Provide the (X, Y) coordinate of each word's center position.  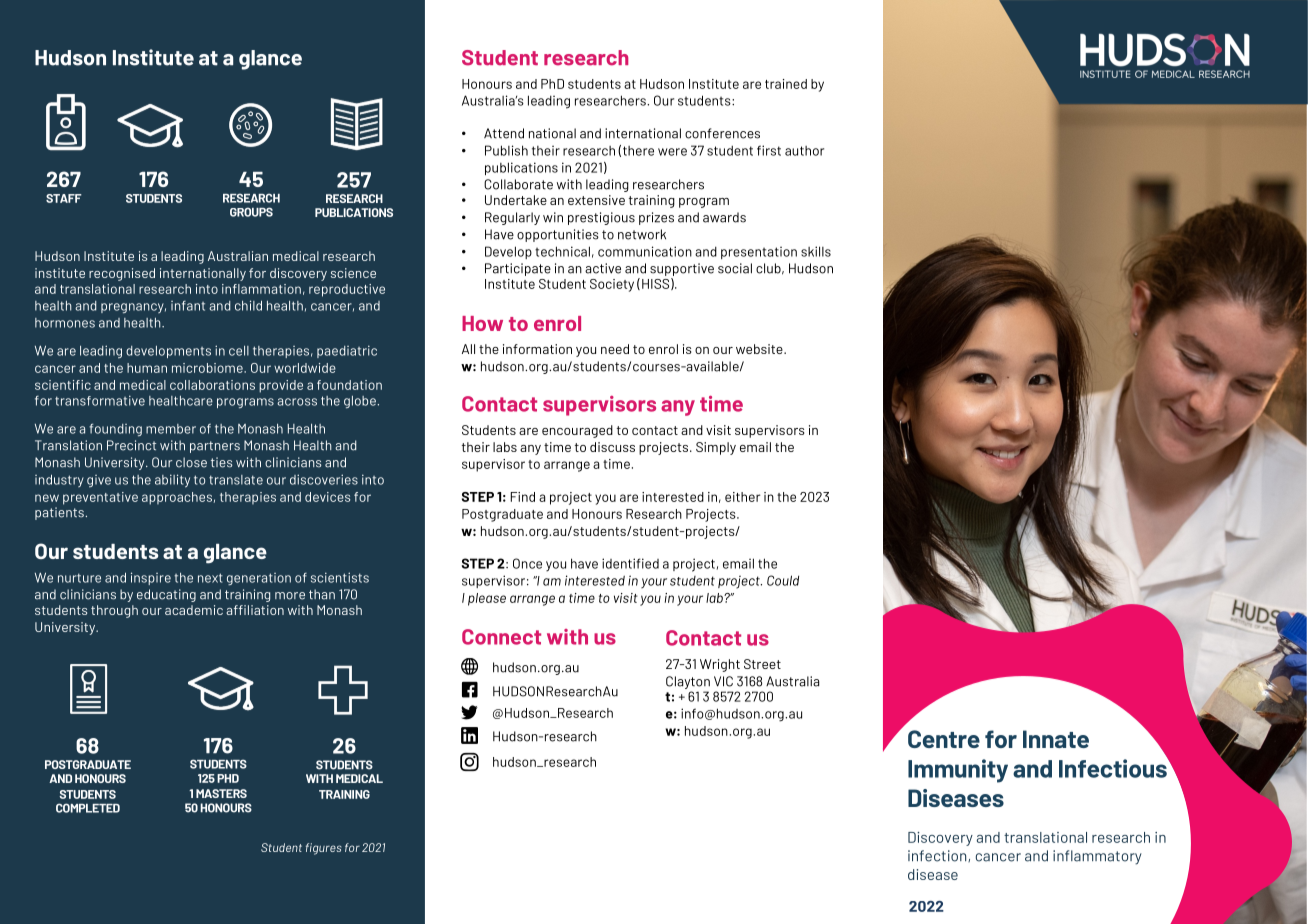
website (760, 349)
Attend (504, 133)
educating (166, 595)
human (147, 368)
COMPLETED (88, 808)
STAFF (64, 198)
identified (630, 563)
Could (783, 580)
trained (786, 84)
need (615, 349)
